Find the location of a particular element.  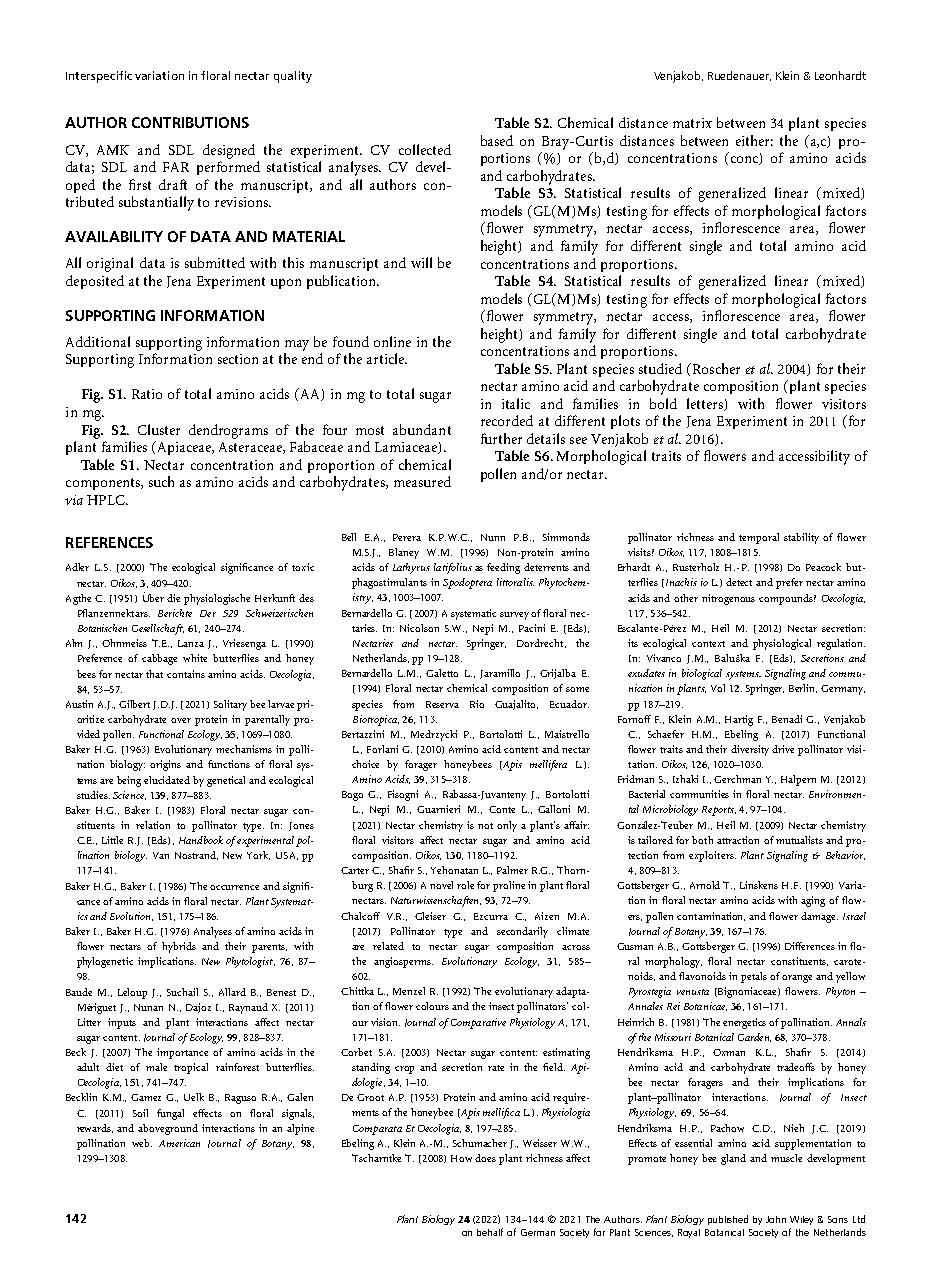

Reports is located at coordinates (719, 811).
